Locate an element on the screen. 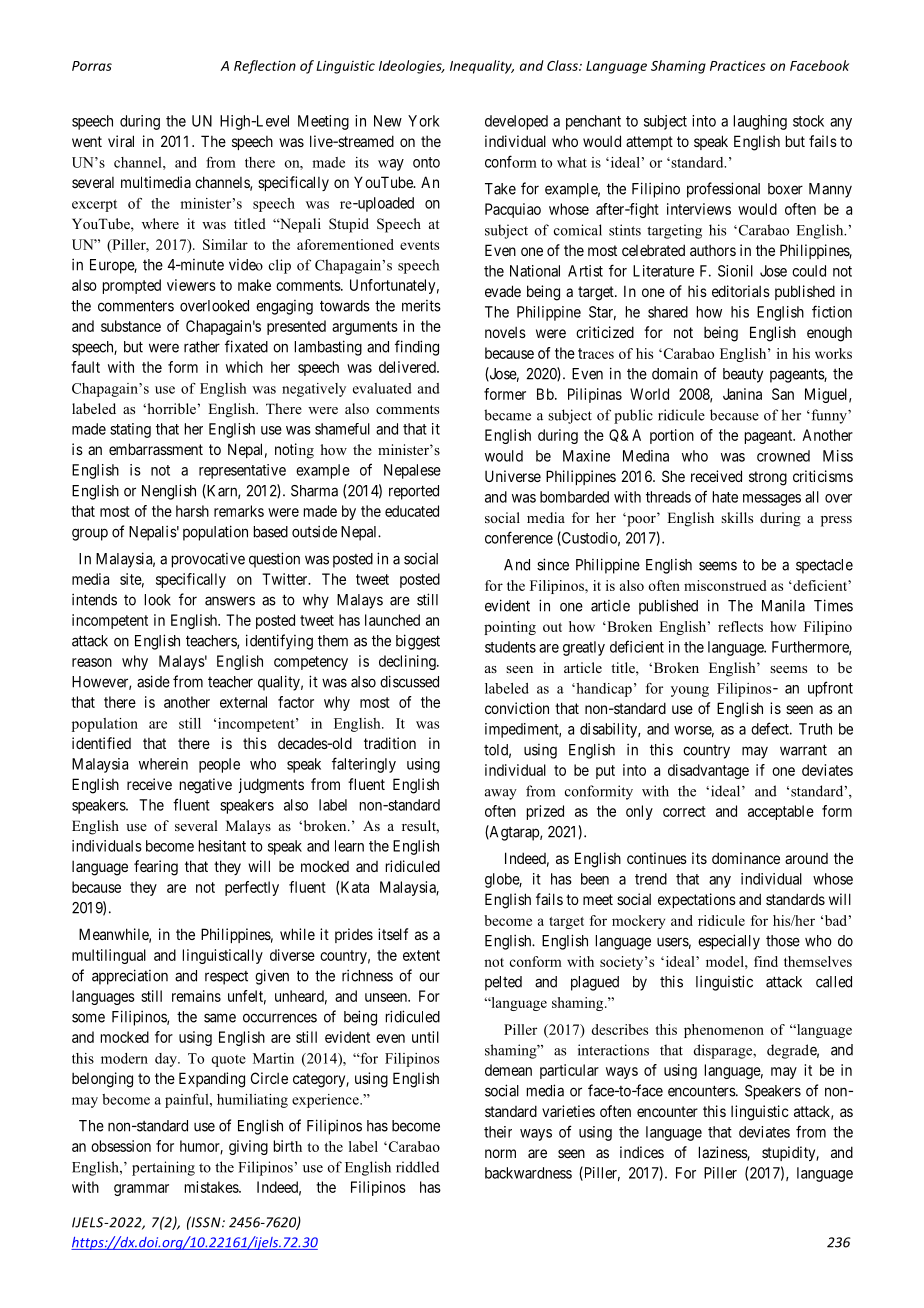  extent is located at coordinates (421, 955).
